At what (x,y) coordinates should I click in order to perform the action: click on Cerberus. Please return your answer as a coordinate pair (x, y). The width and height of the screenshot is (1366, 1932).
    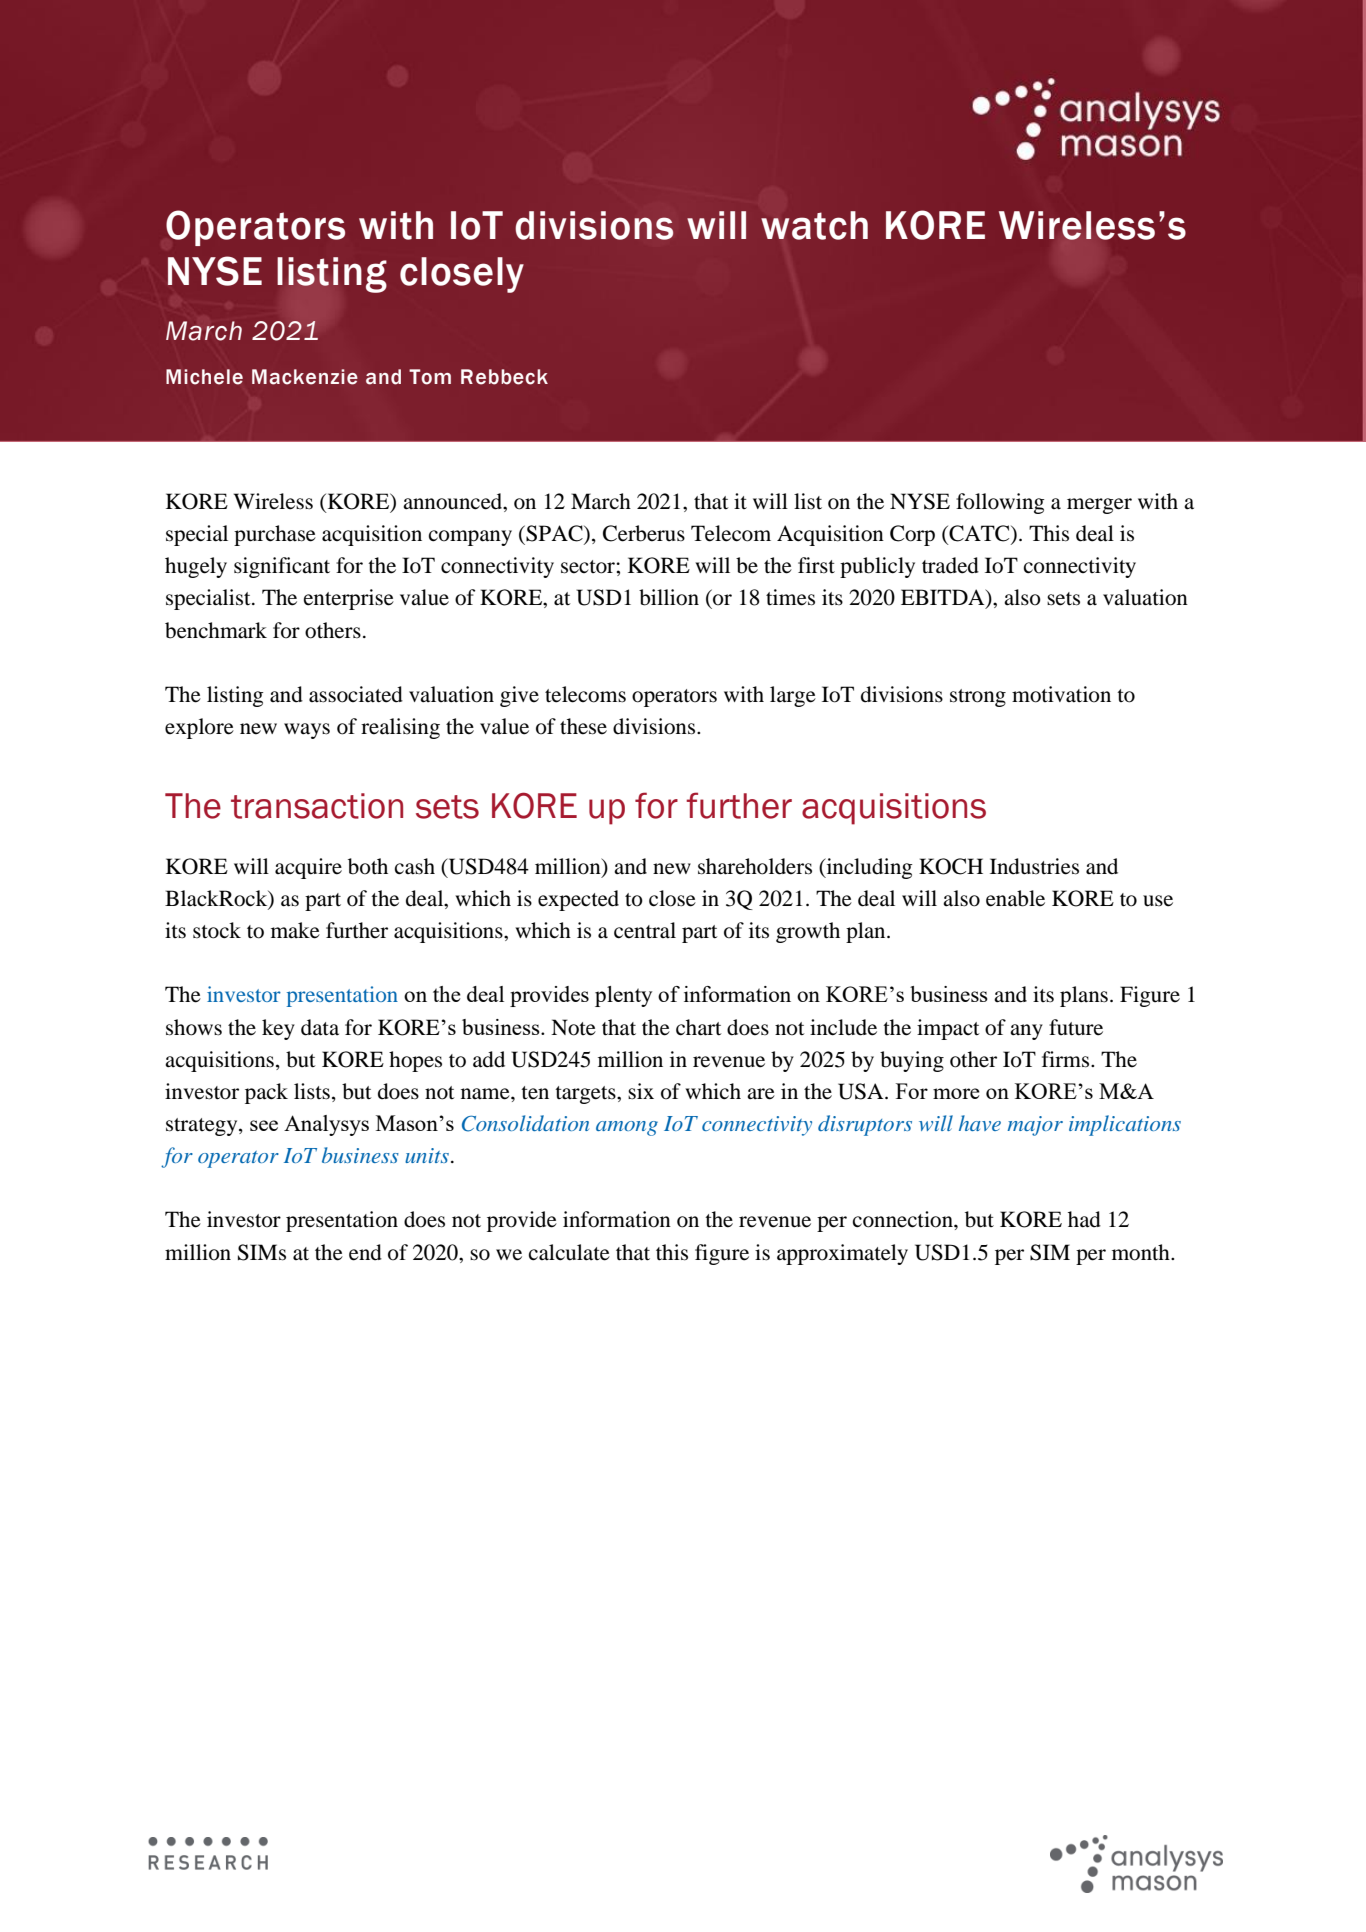
    Looking at the image, I should click on (644, 533).
